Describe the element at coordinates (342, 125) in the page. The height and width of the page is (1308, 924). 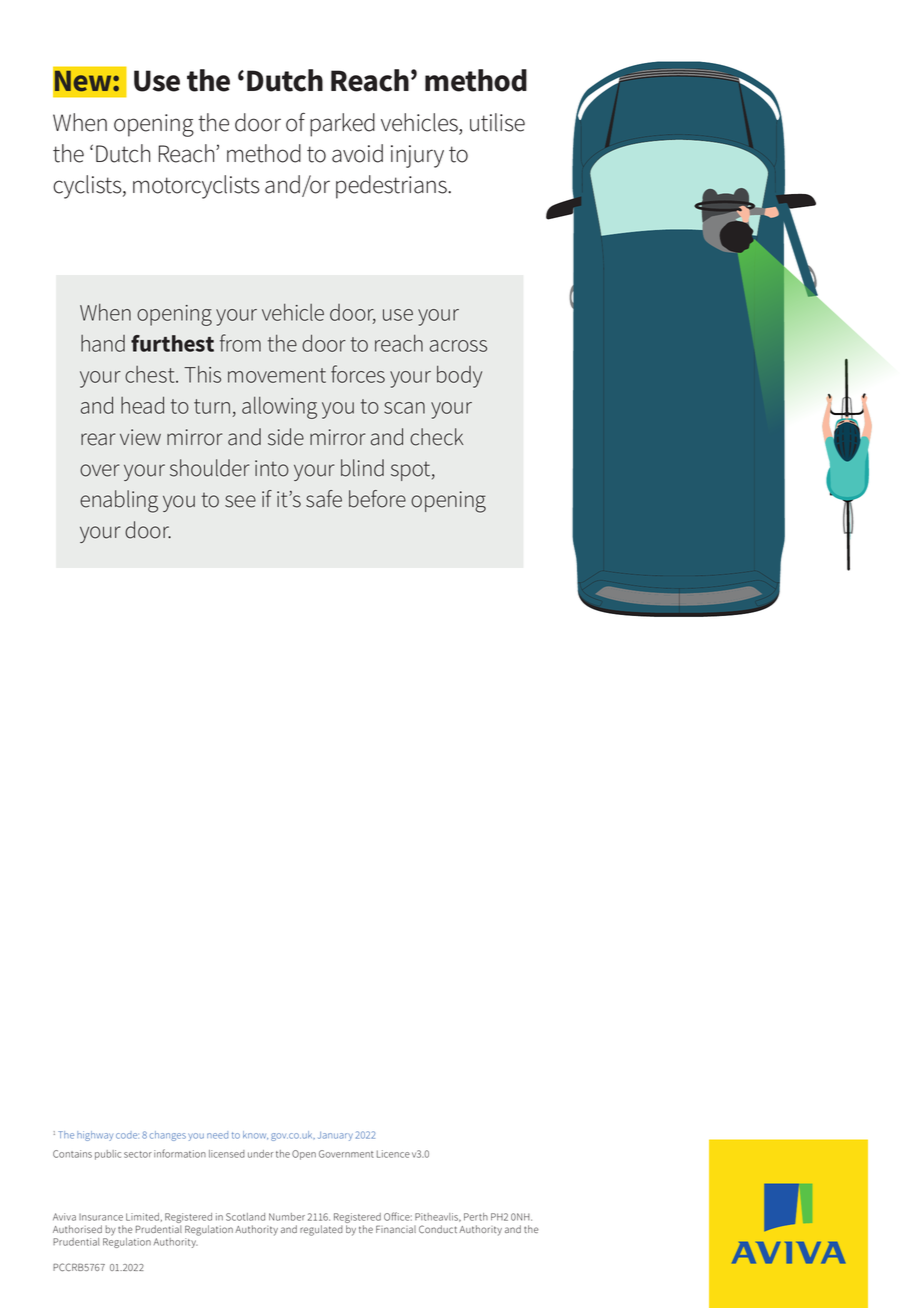
I see `parked` at that location.
